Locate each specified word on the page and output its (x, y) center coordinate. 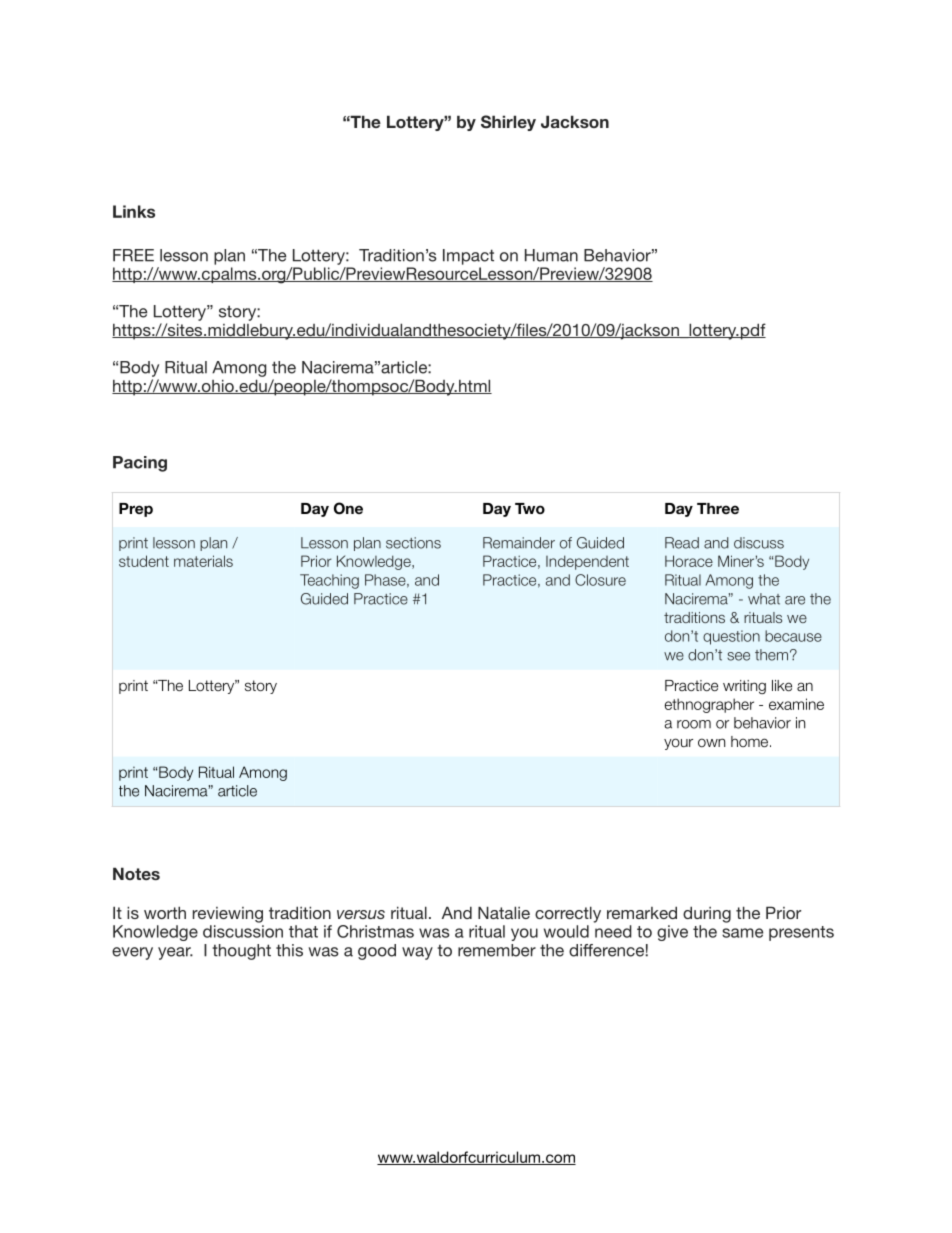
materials (203, 561)
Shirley (508, 123)
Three (718, 508)
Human (551, 255)
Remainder (519, 543)
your (678, 744)
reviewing (228, 915)
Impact (468, 257)
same (742, 933)
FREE (133, 255)
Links (134, 211)
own (711, 742)
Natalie (504, 912)
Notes (136, 873)
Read (682, 543)
